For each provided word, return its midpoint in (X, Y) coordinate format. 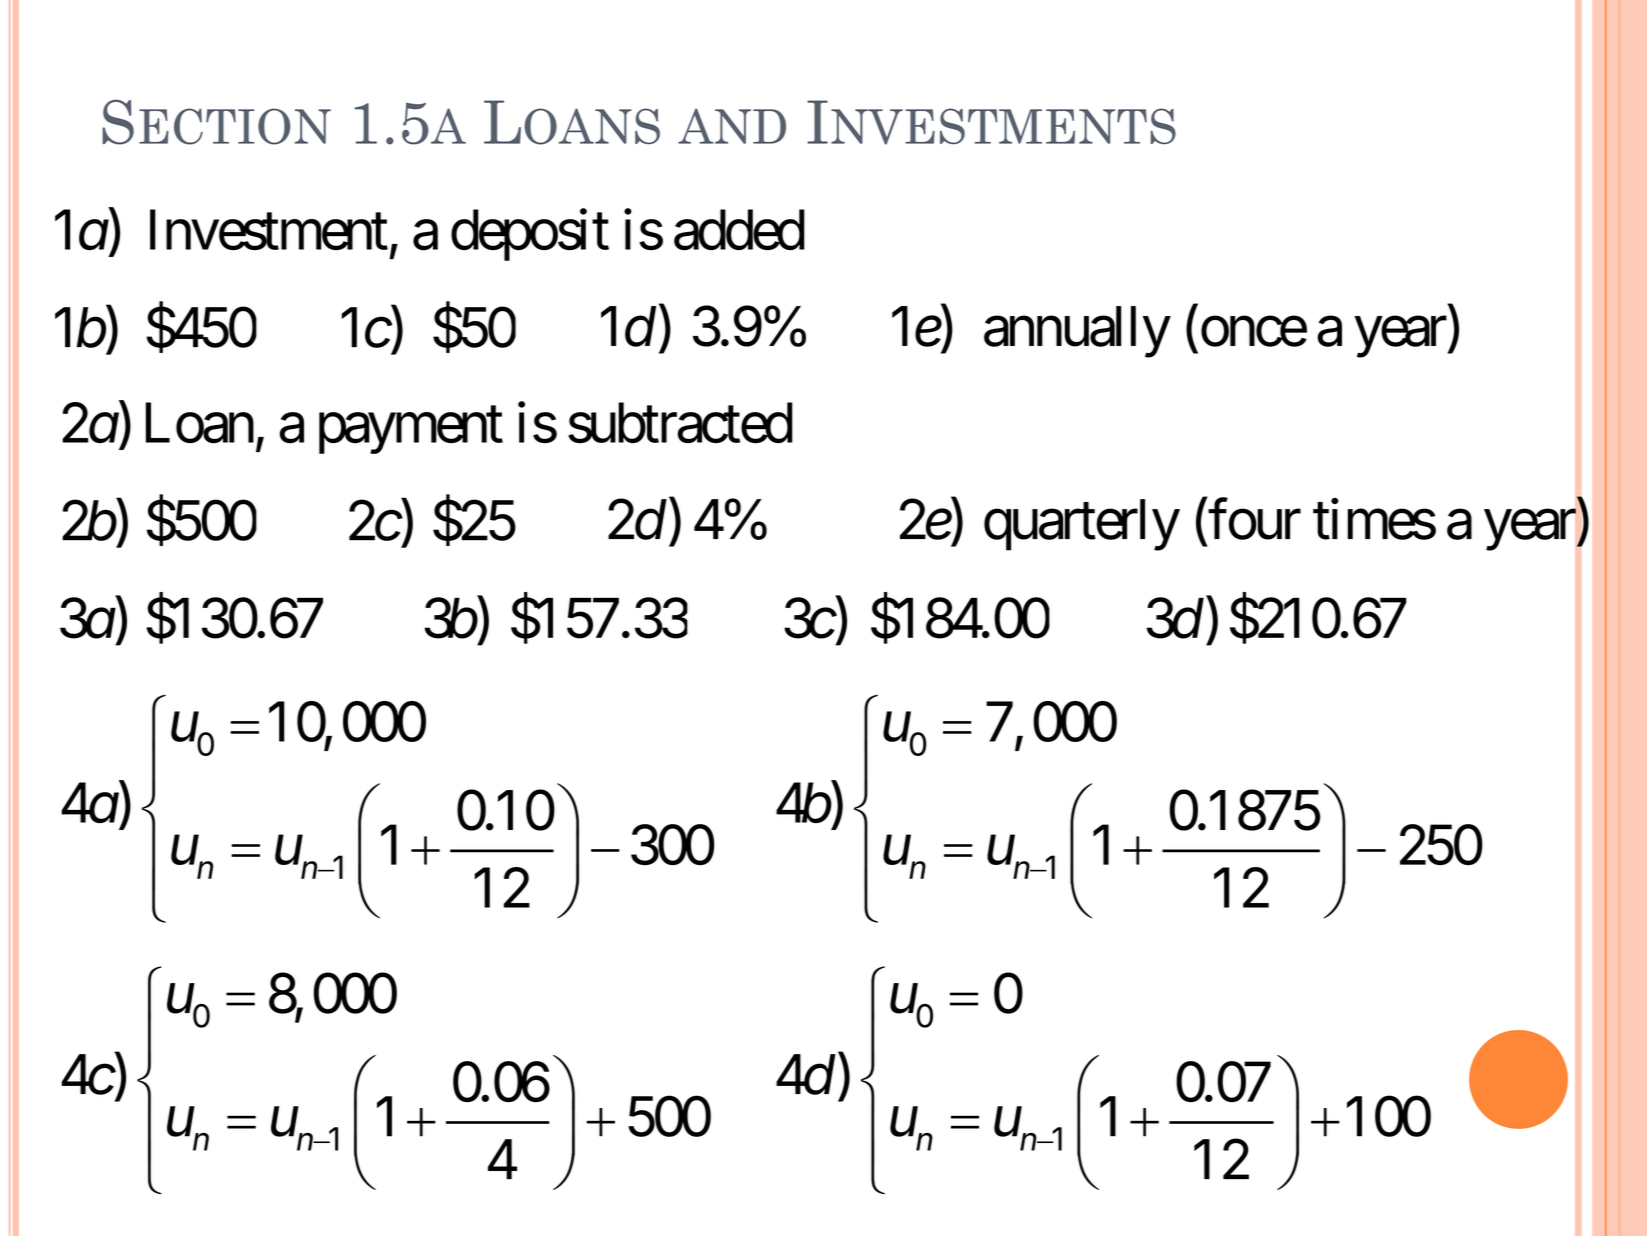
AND (732, 126)
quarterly (1081, 525)
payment (411, 431)
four (1254, 519)
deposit (530, 235)
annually (1077, 332)
